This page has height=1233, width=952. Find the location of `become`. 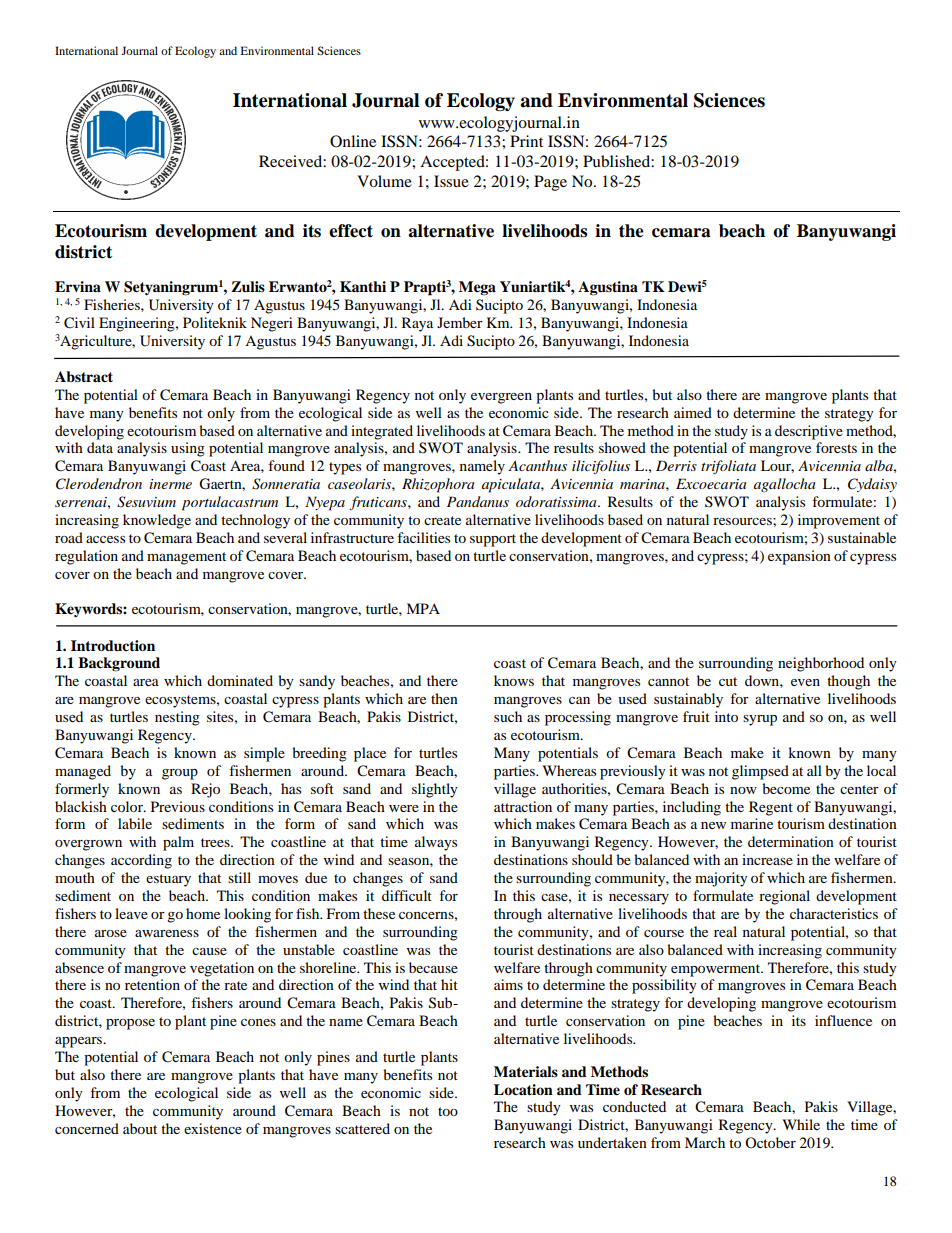

become is located at coordinates (786, 788).
